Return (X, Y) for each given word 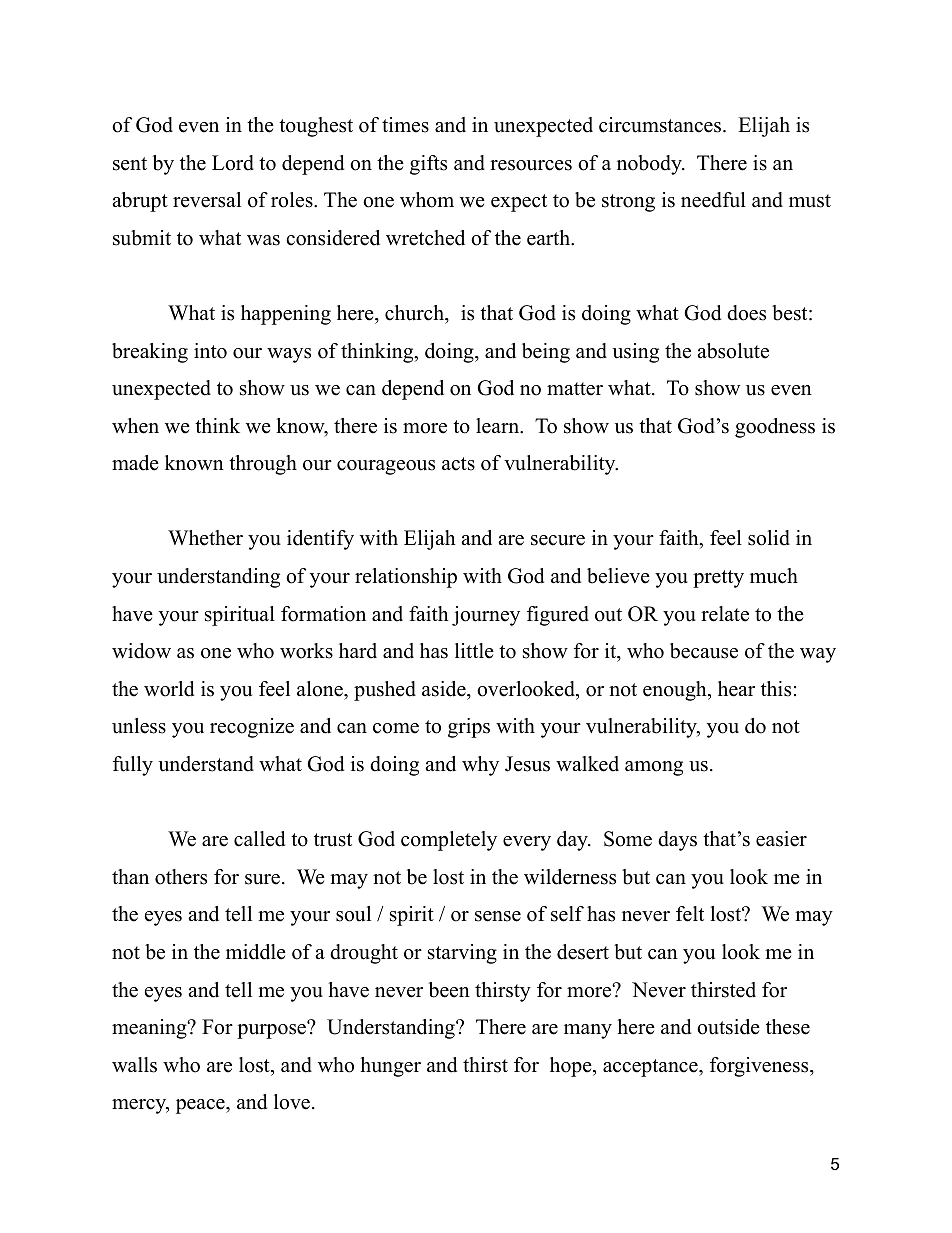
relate (725, 614)
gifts (428, 165)
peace (201, 1106)
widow (141, 651)
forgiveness (760, 1067)
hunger (390, 1067)
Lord (233, 163)
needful (713, 200)
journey (486, 616)
